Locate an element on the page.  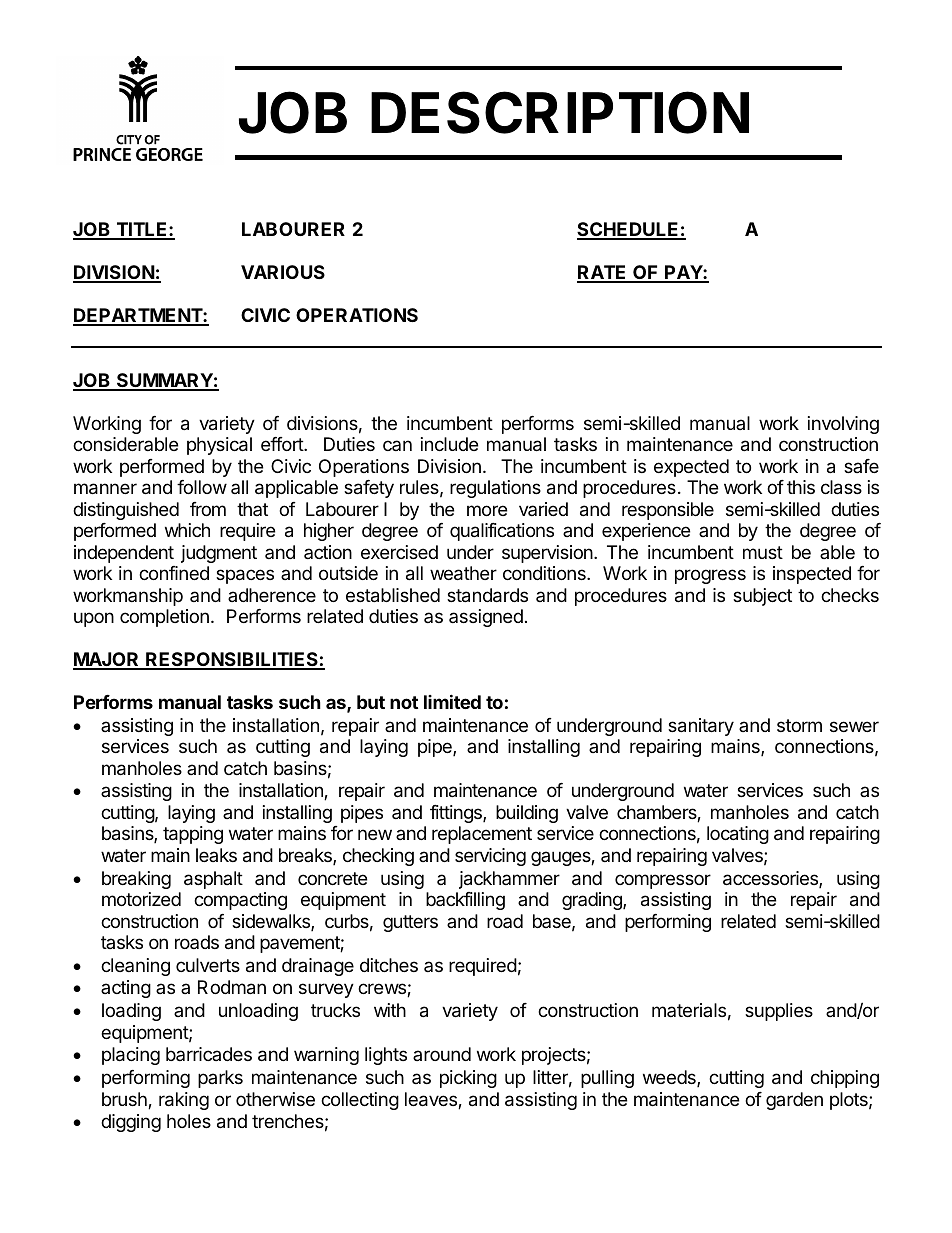
picking is located at coordinates (468, 1079).
